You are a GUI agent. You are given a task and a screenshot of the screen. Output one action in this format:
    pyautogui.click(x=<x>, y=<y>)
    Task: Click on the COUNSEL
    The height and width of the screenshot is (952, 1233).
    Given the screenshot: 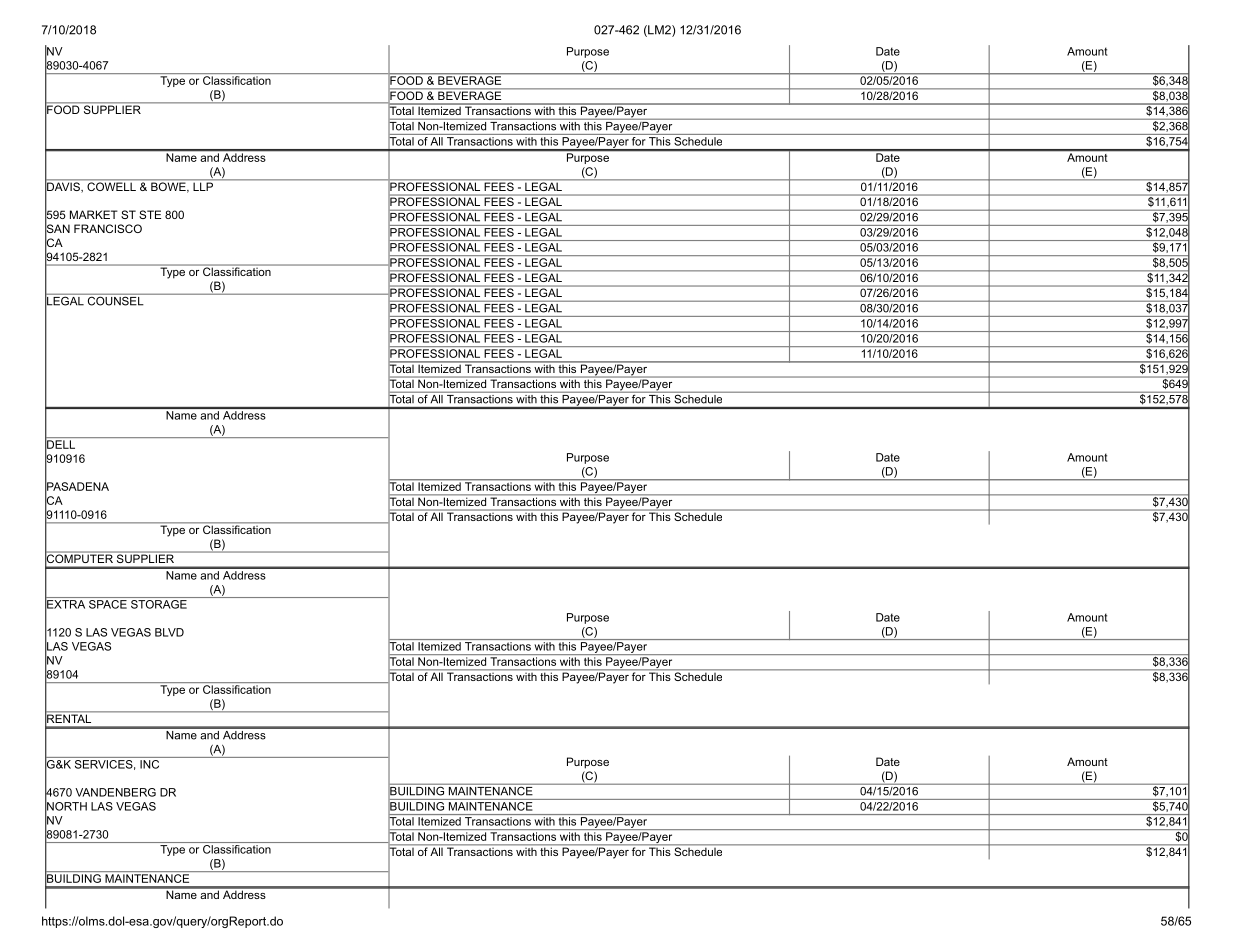 What is the action you would take?
    pyautogui.click(x=115, y=300)
